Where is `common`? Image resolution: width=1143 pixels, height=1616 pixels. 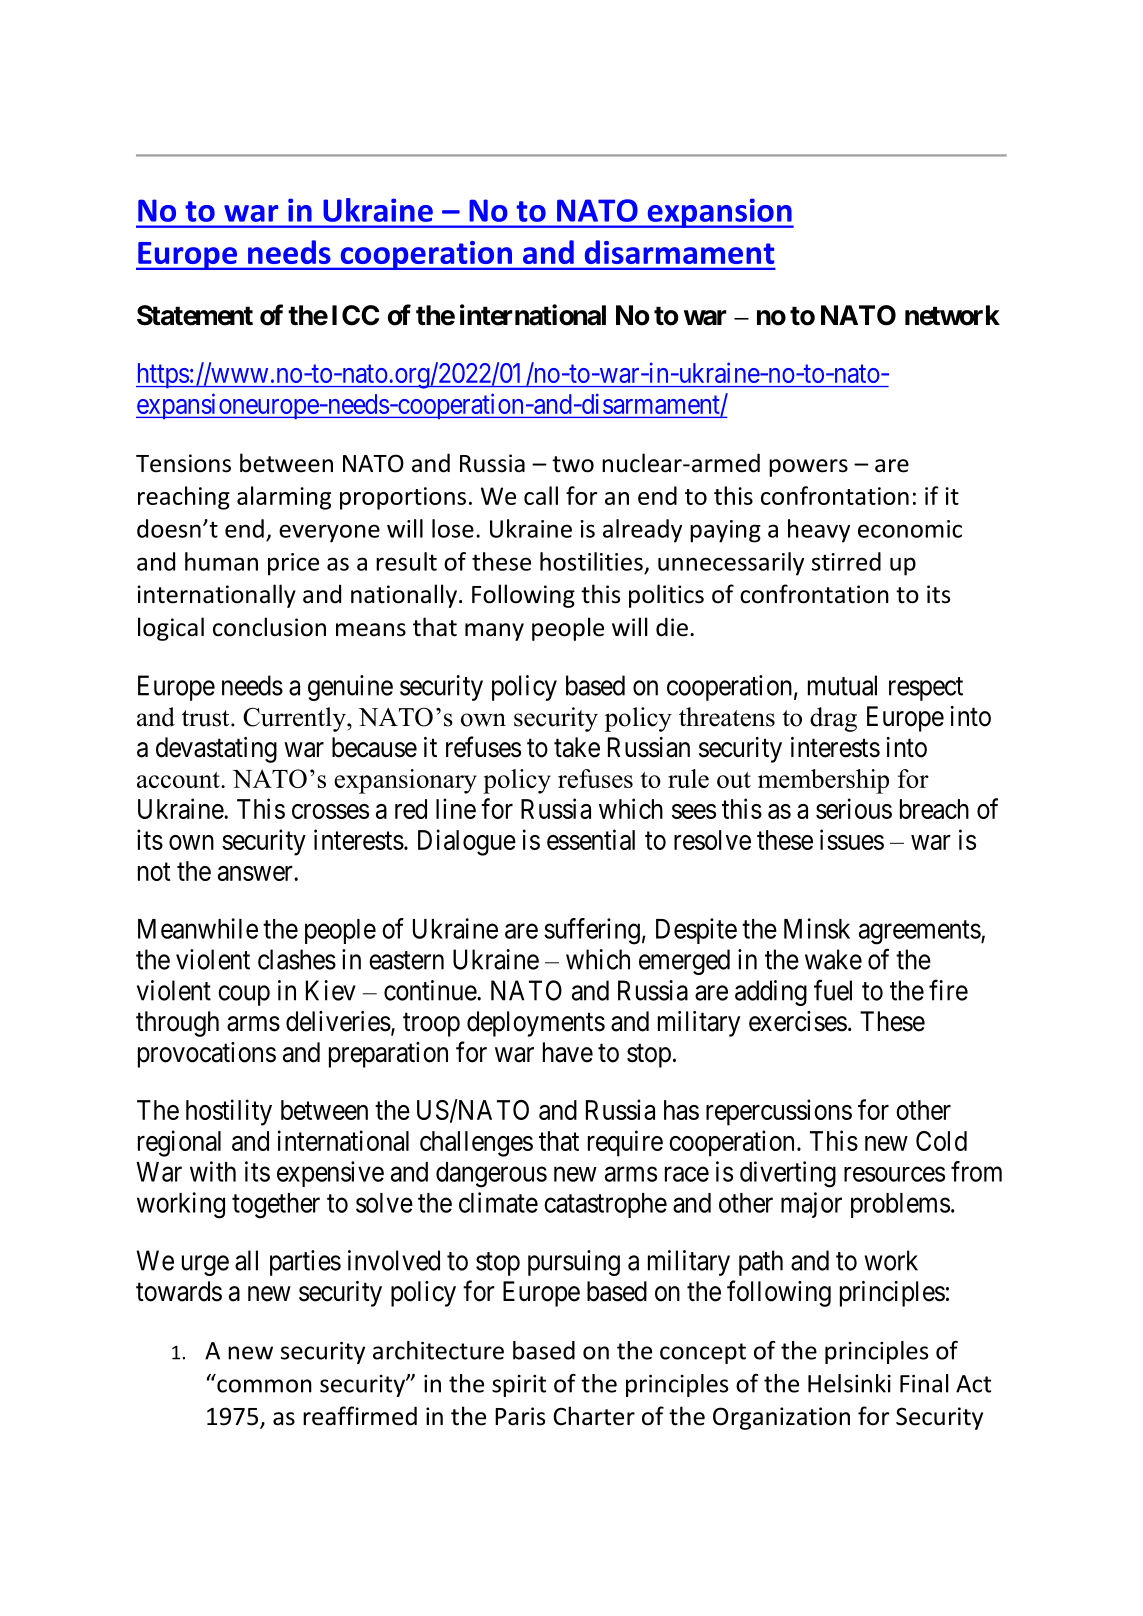
common is located at coordinates (264, 1386).
